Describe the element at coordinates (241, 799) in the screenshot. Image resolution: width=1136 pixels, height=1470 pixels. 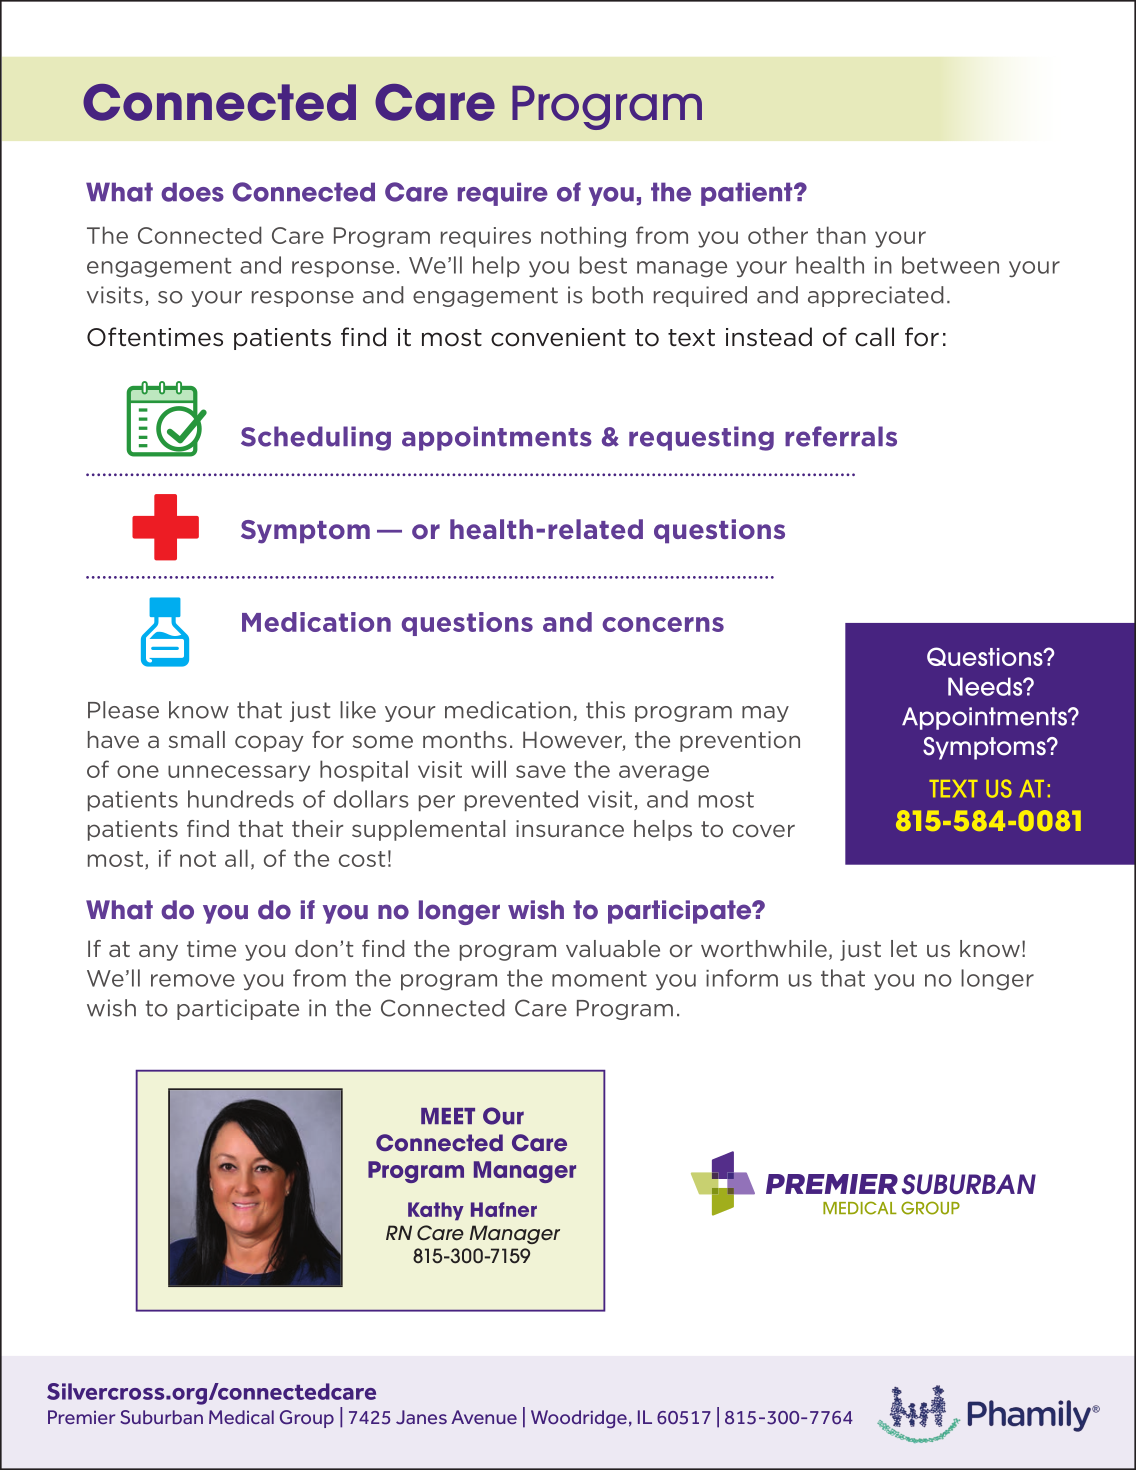
I see `hundreds` at that location.
